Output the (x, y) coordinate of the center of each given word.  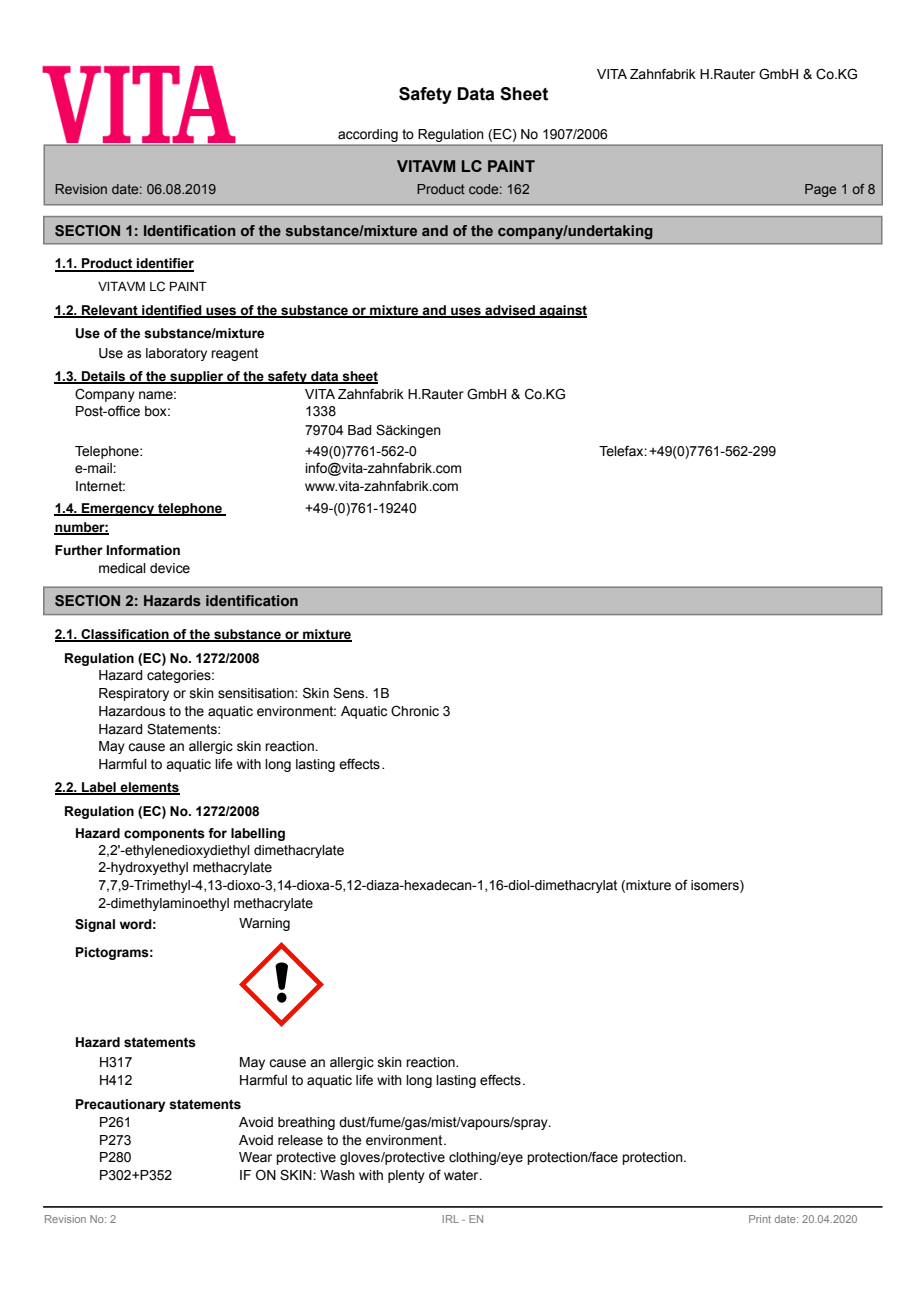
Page (820, 190)
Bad (359, 430)
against (562, 311)
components (164, 834)
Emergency (118, 509)
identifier (164, 264)
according (368, 135)
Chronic (415, 711)
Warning (264, 924)
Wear (255, 1157)
